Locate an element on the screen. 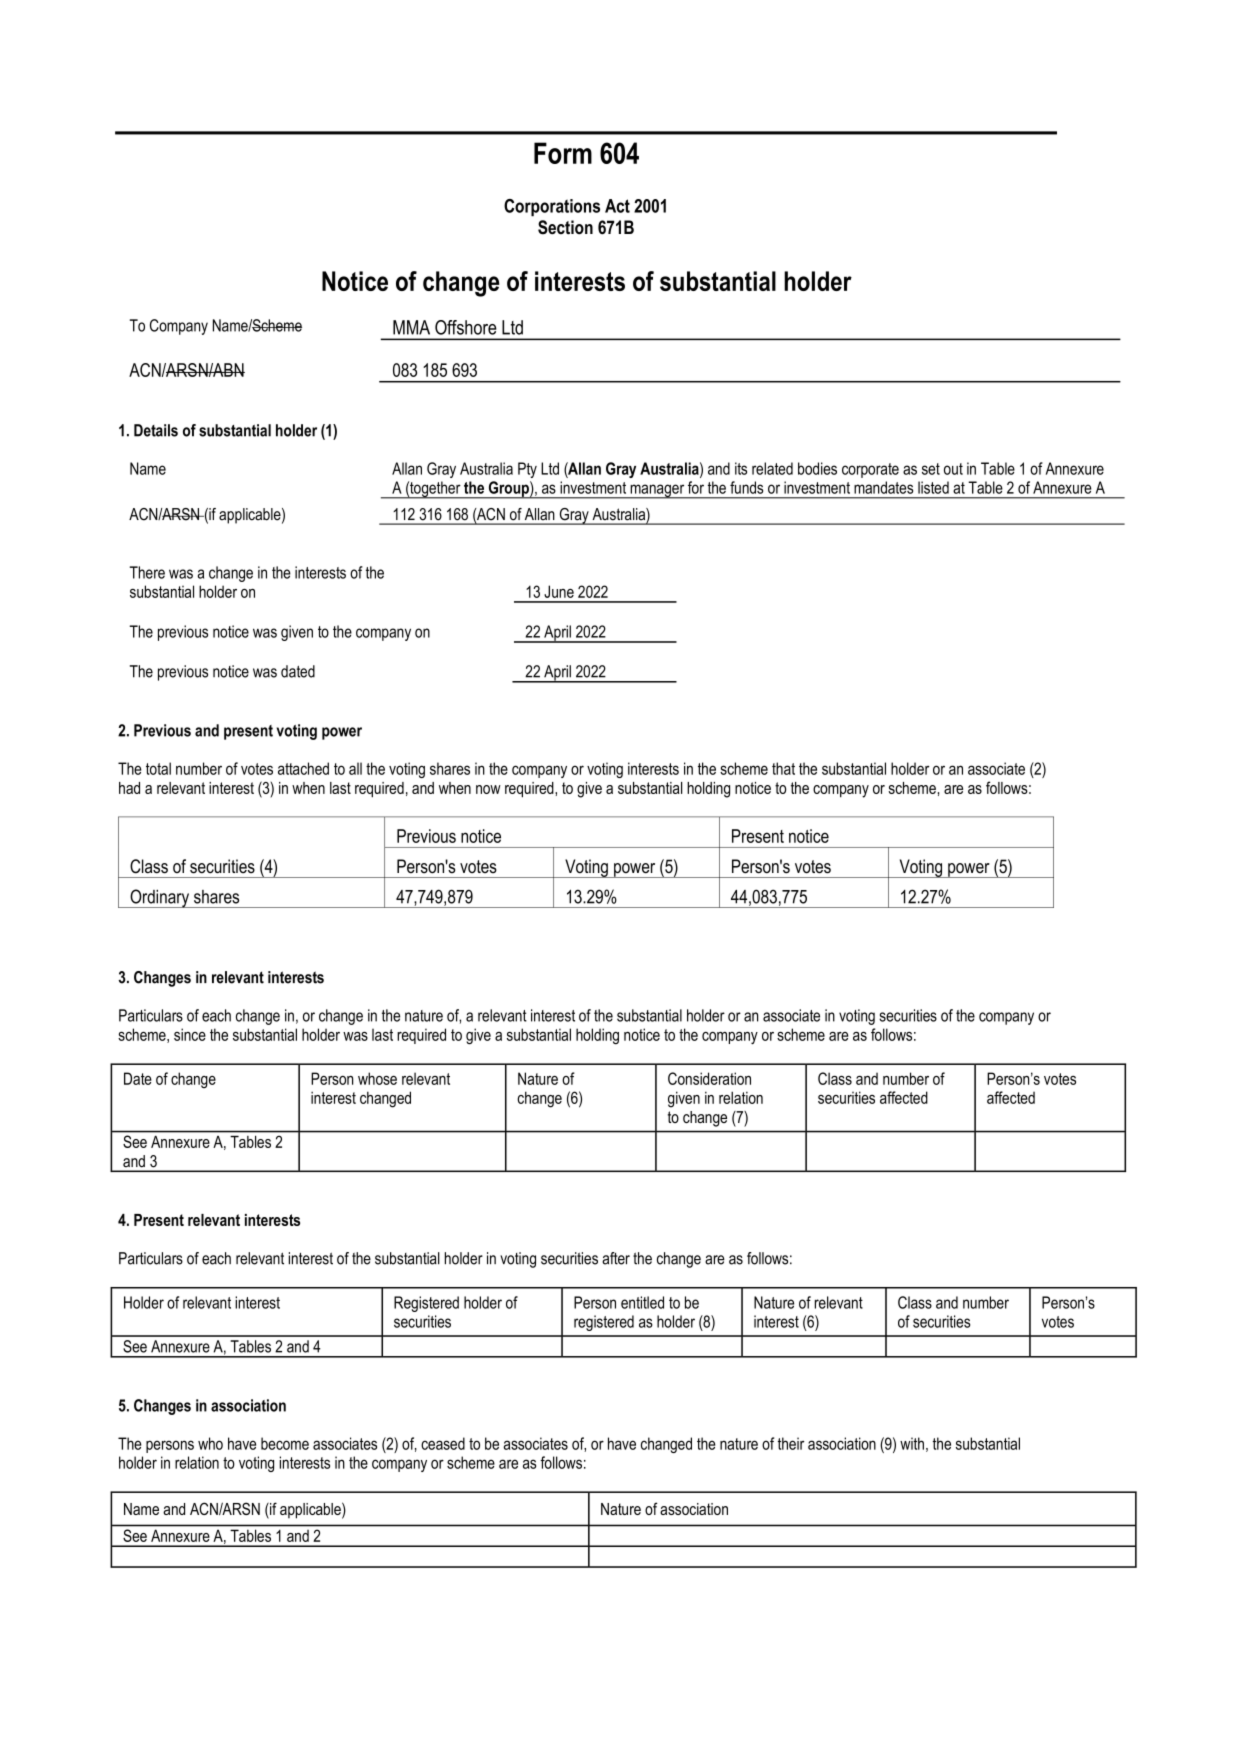 This screenshot has width=1242, height=1756. There is located at coordinates (147, 572).
